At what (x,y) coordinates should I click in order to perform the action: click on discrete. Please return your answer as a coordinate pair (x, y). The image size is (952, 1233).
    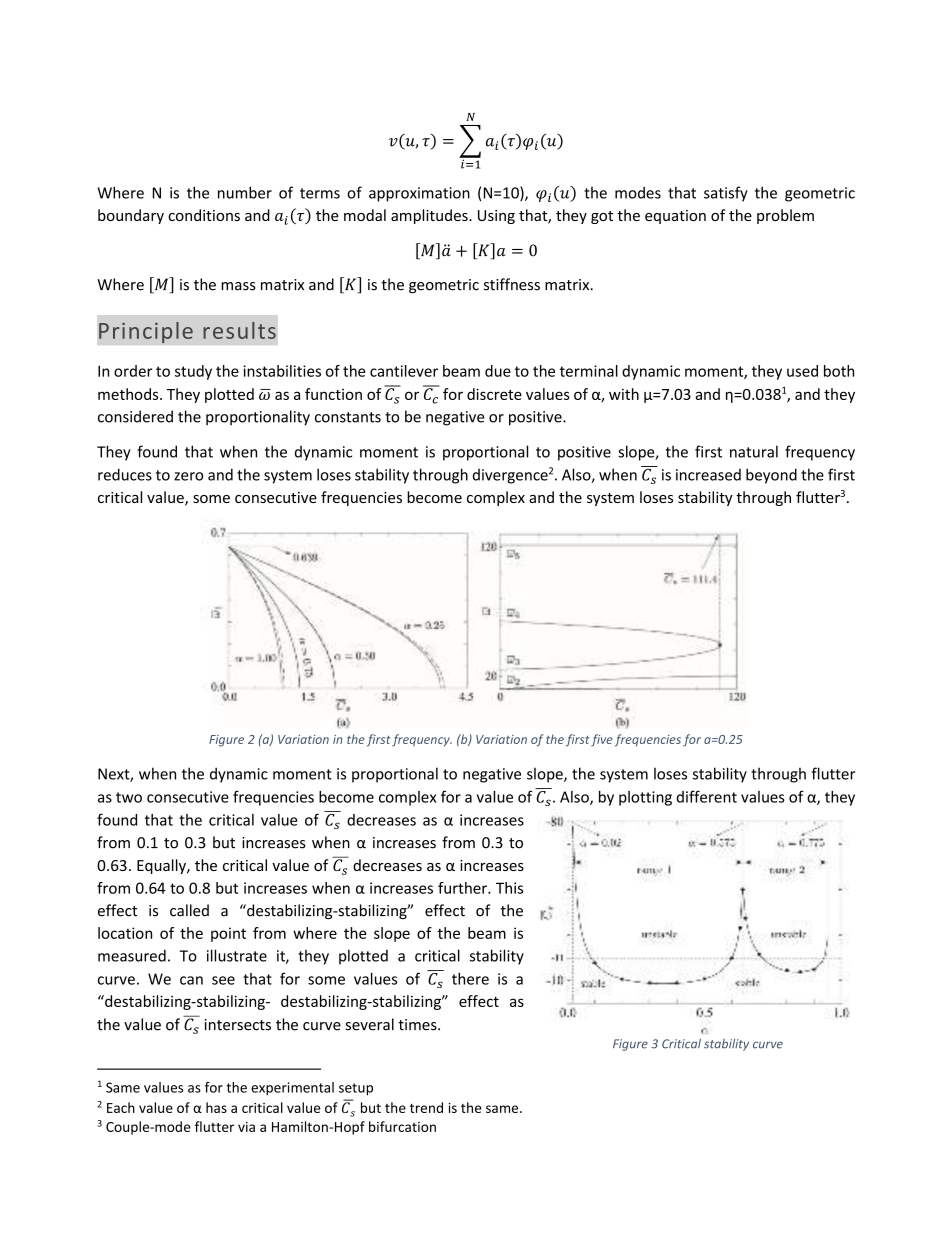
    Looking at the image, I should click on (494, 394).
